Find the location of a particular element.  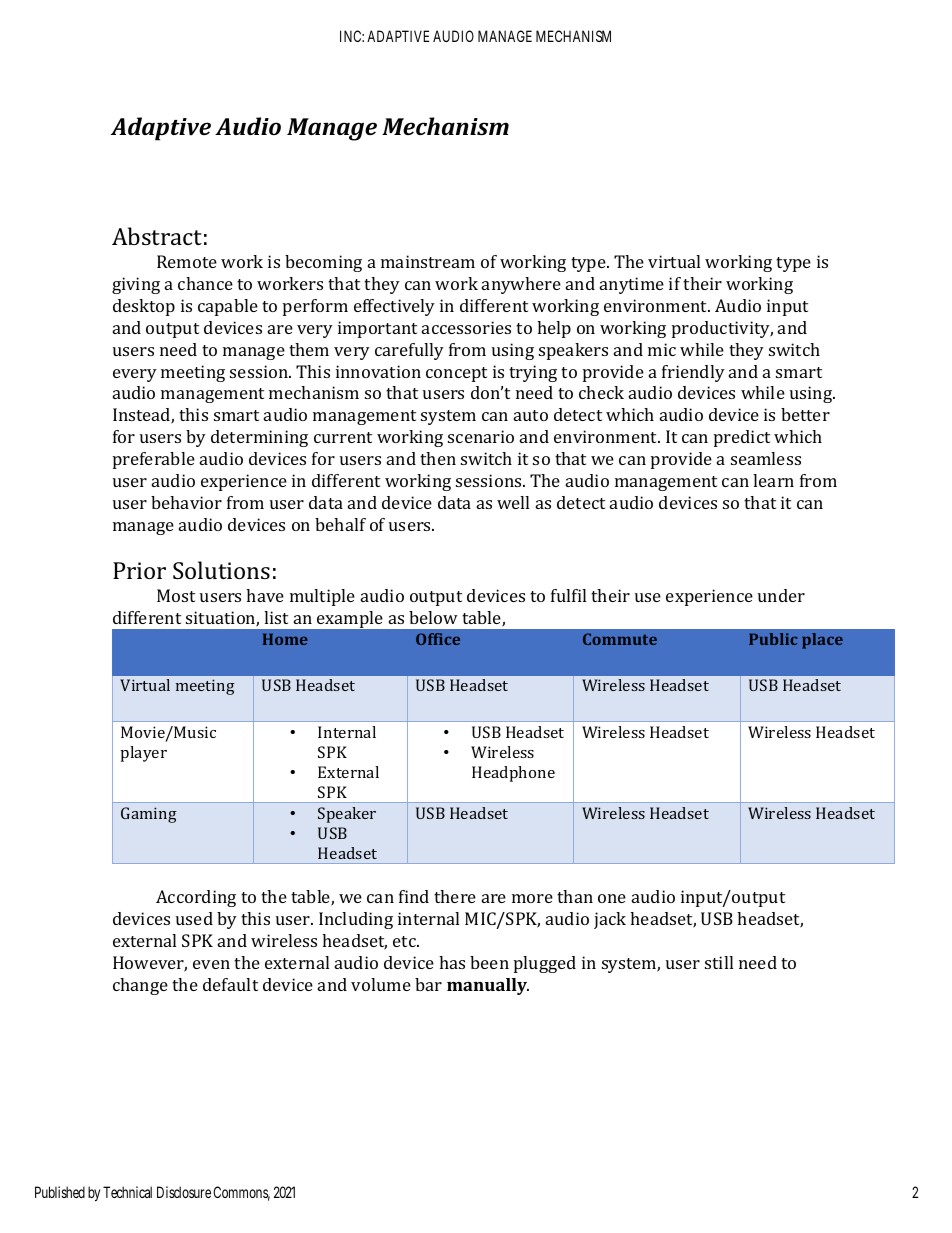

giving is located at coordinates (136, 285).
